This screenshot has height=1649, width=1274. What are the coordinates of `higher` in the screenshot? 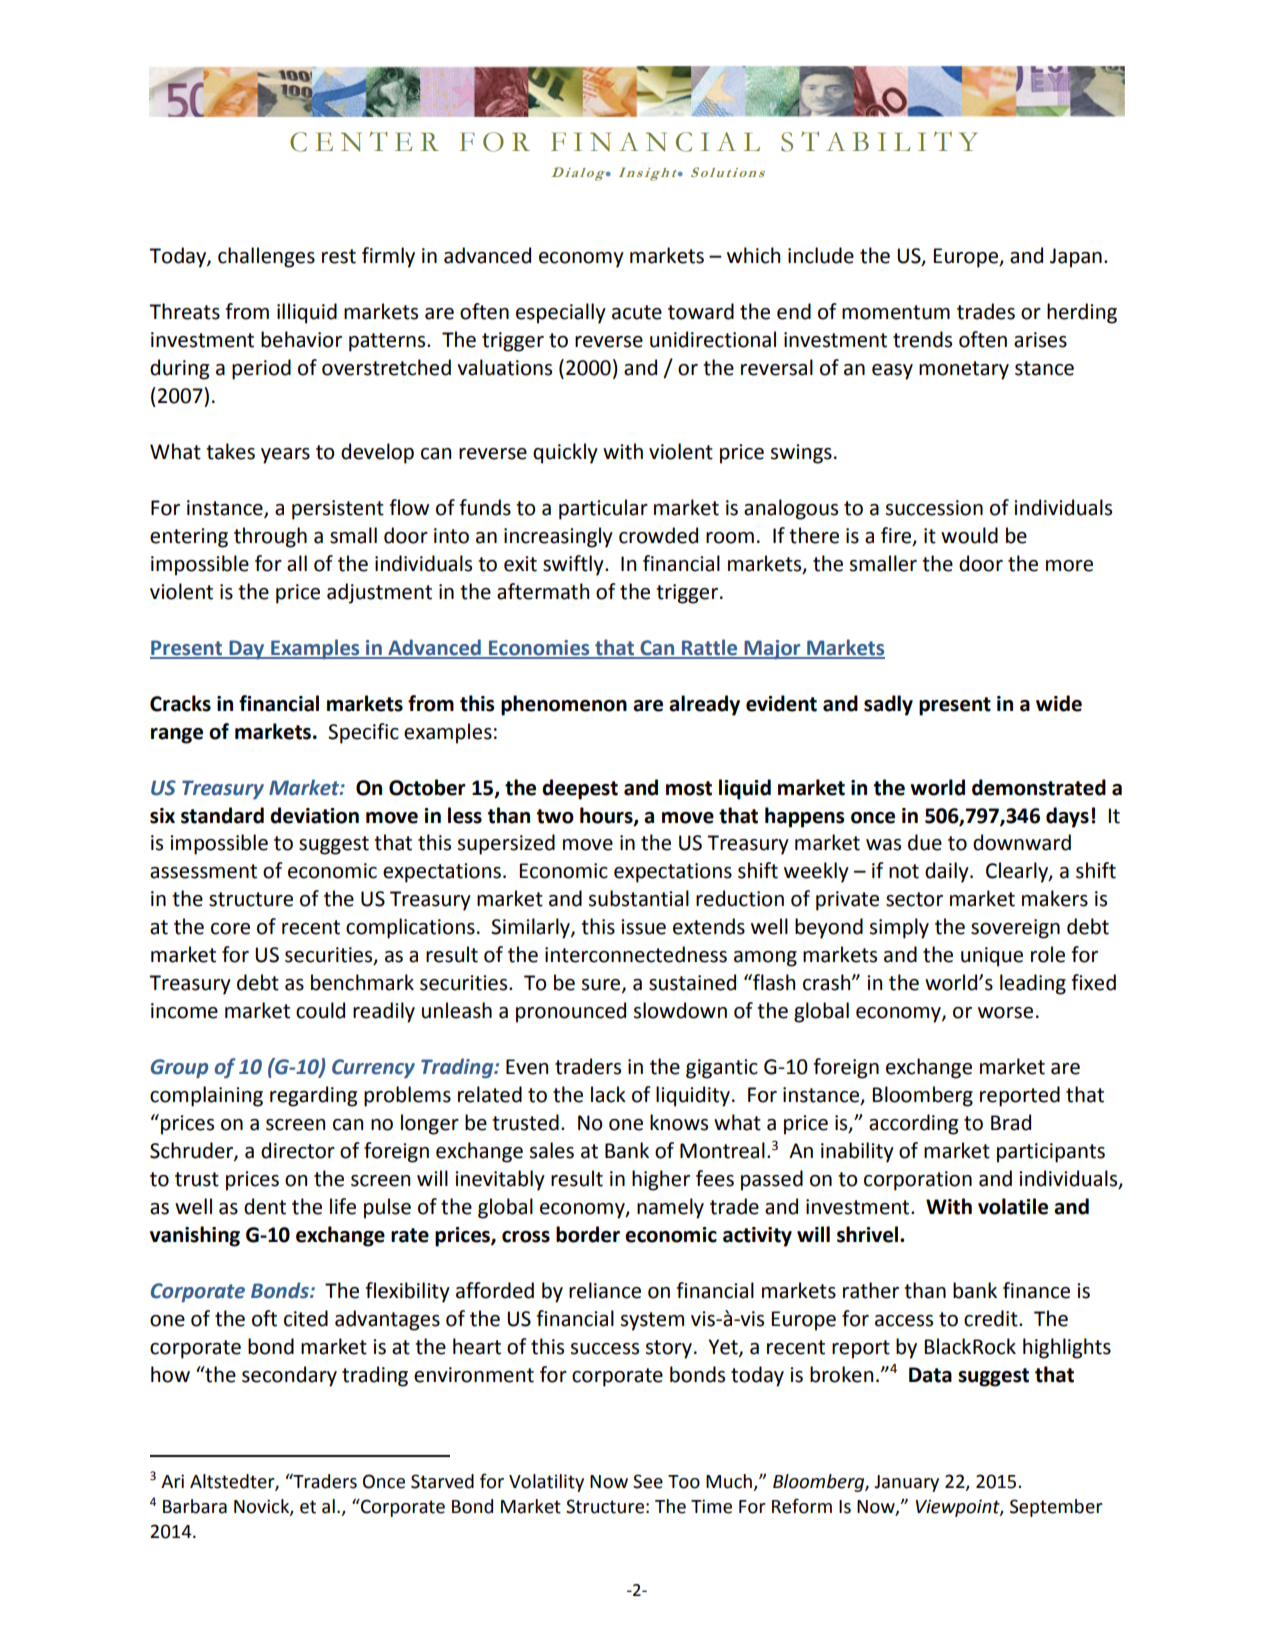 It's located at (661, 1180).
